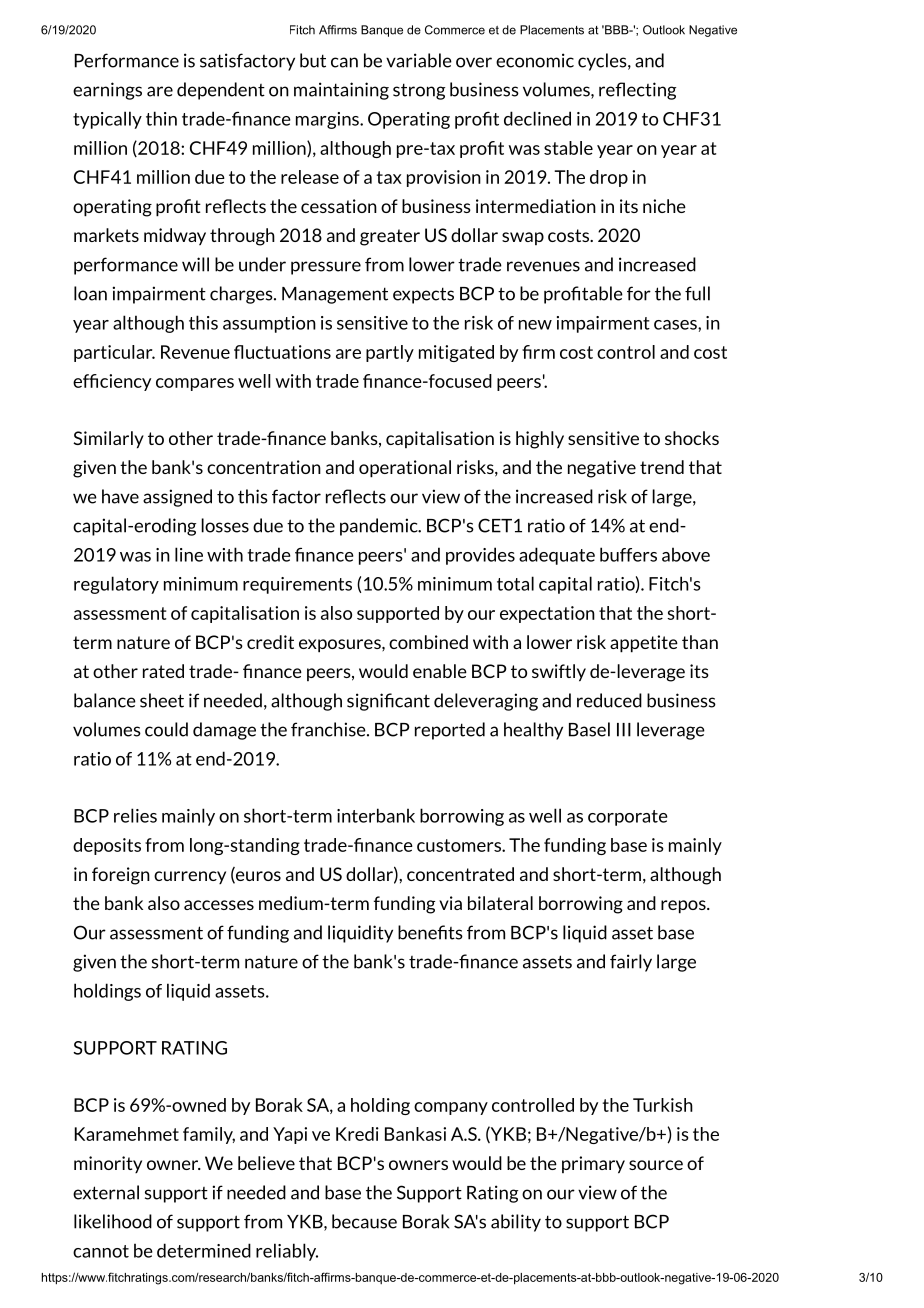 The width and height of the screenshot is (924, 1308). I want to click on trend, so click(662, 467).
